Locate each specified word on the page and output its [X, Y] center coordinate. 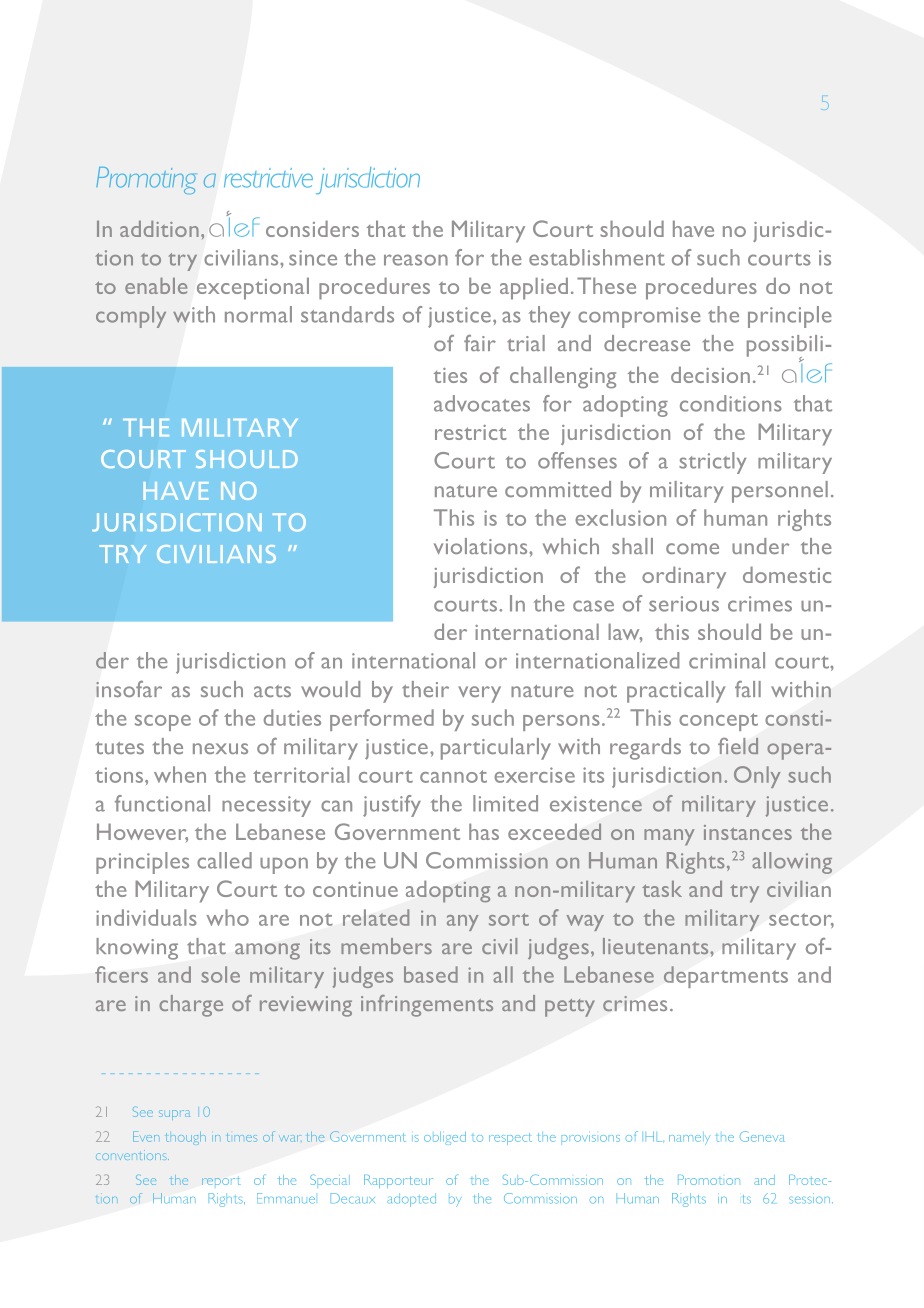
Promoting [146, 180]
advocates [482, 403]
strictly [712, 463]
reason [416, 260]
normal [258, 314]
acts [272, 691]
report [221, 1181]
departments [726, 977]
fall [748, 689]
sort [509, 919]
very [479, 694]
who [227, 917]
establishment [597, 257]
